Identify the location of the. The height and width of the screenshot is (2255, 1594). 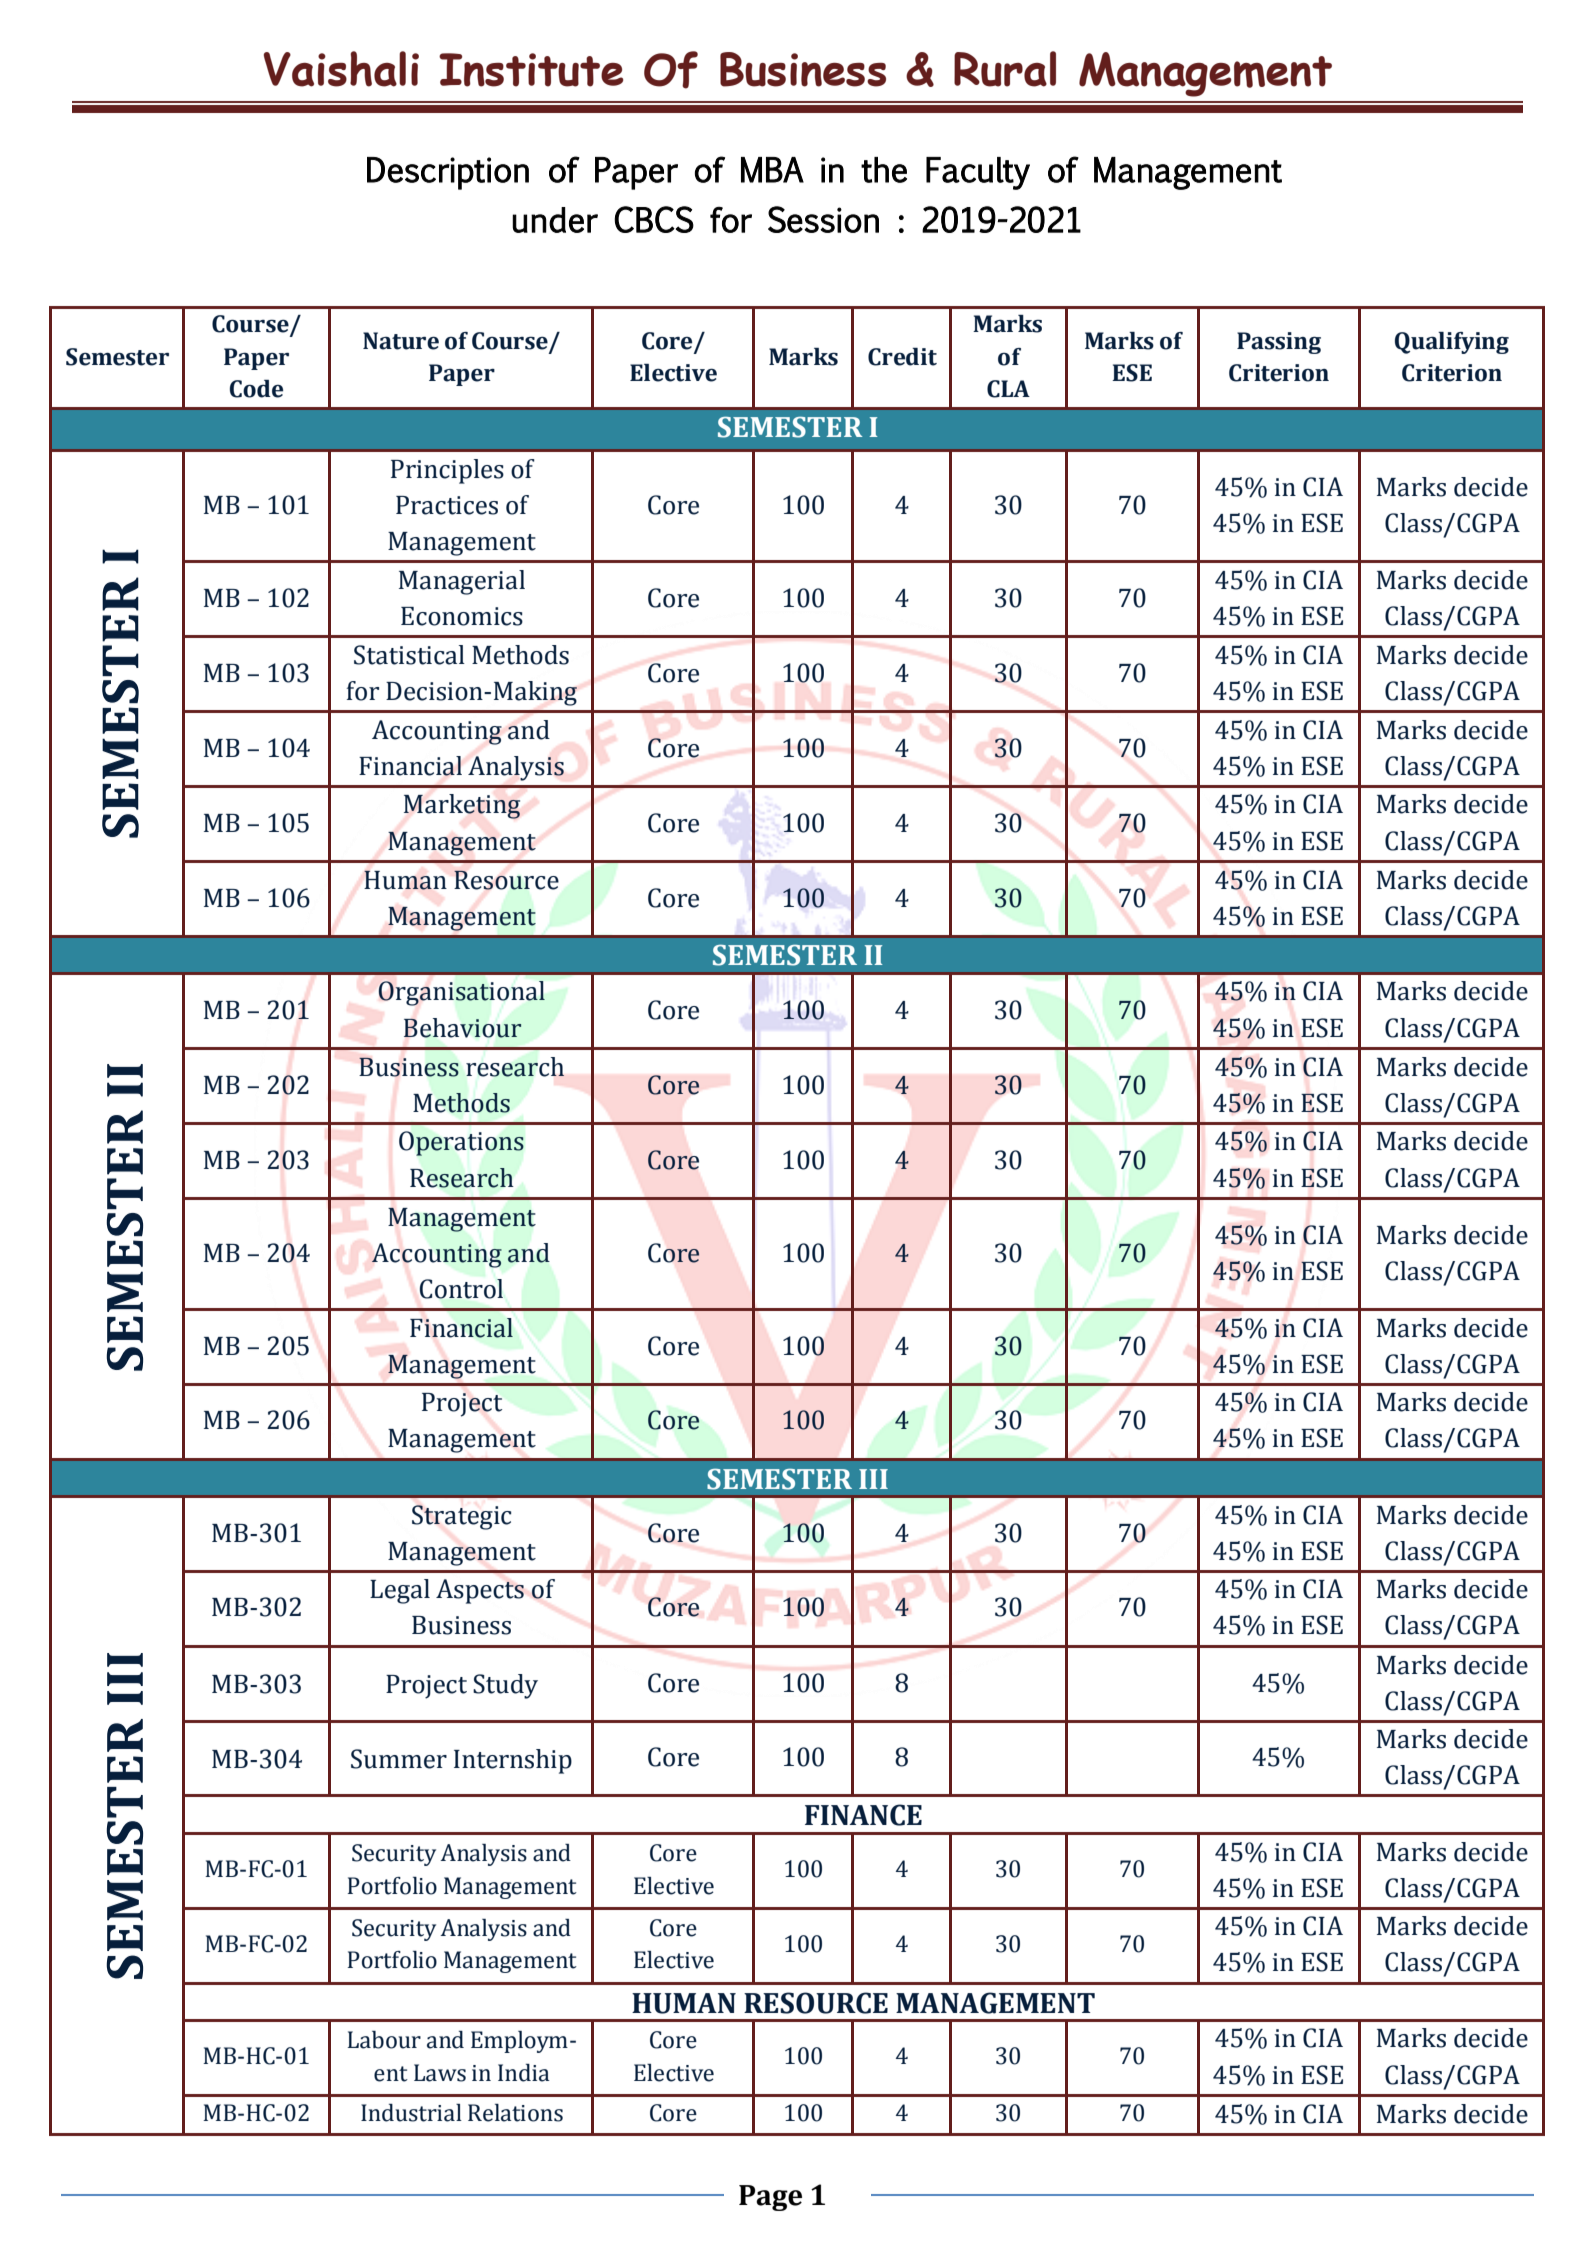
(884, 170).
